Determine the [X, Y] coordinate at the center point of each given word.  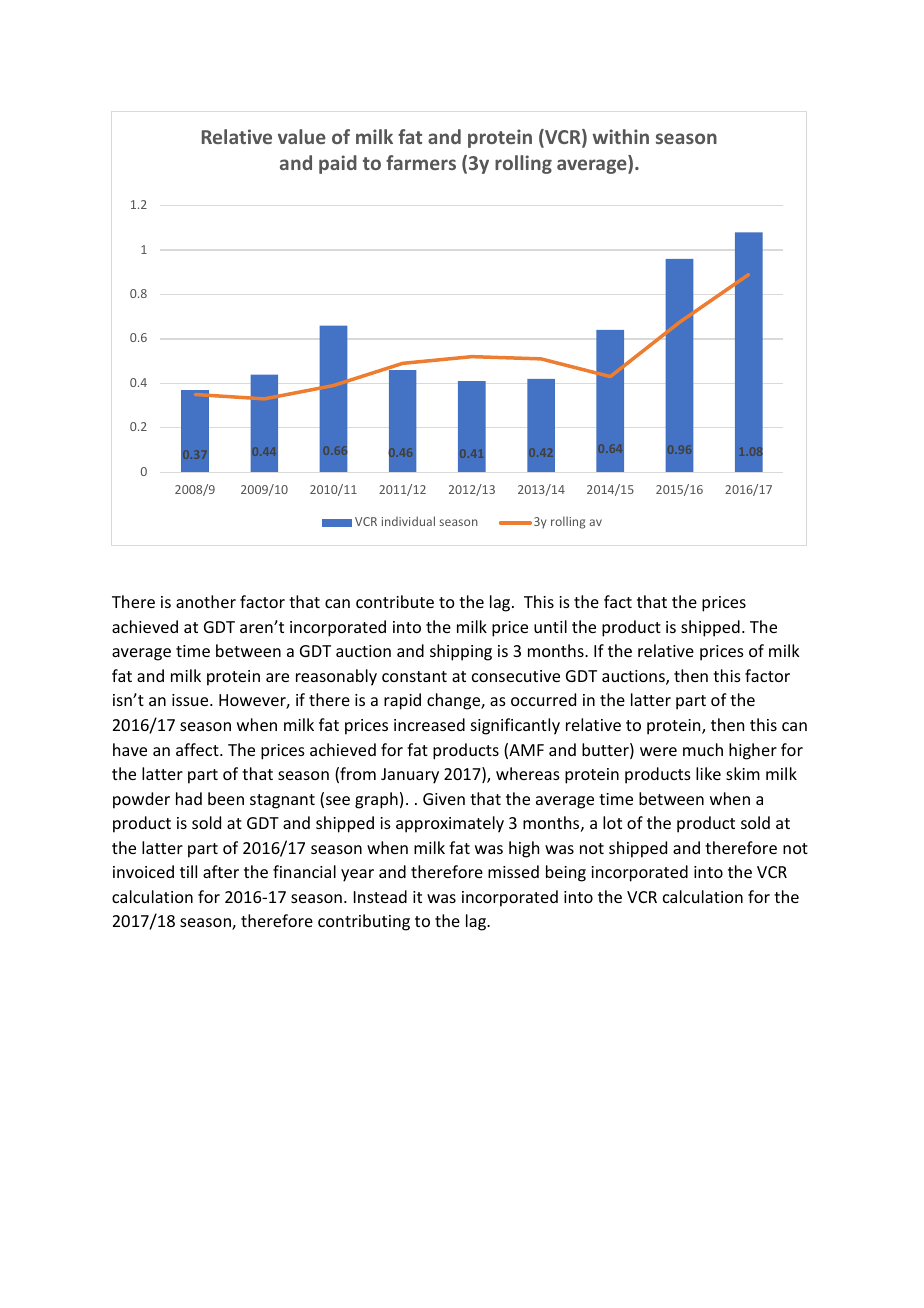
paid [338, 164]
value [302, 136]
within [620, 136]
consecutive [516, 676]
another [206, 601]
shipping [461, 652]
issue [191, 700]
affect [198, 749]
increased [429, 724]
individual [408, 521]
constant [414, 676]
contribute [395, 601]
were [658, 751]
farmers [421, 162]
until [550, 626]
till [188, 871]
